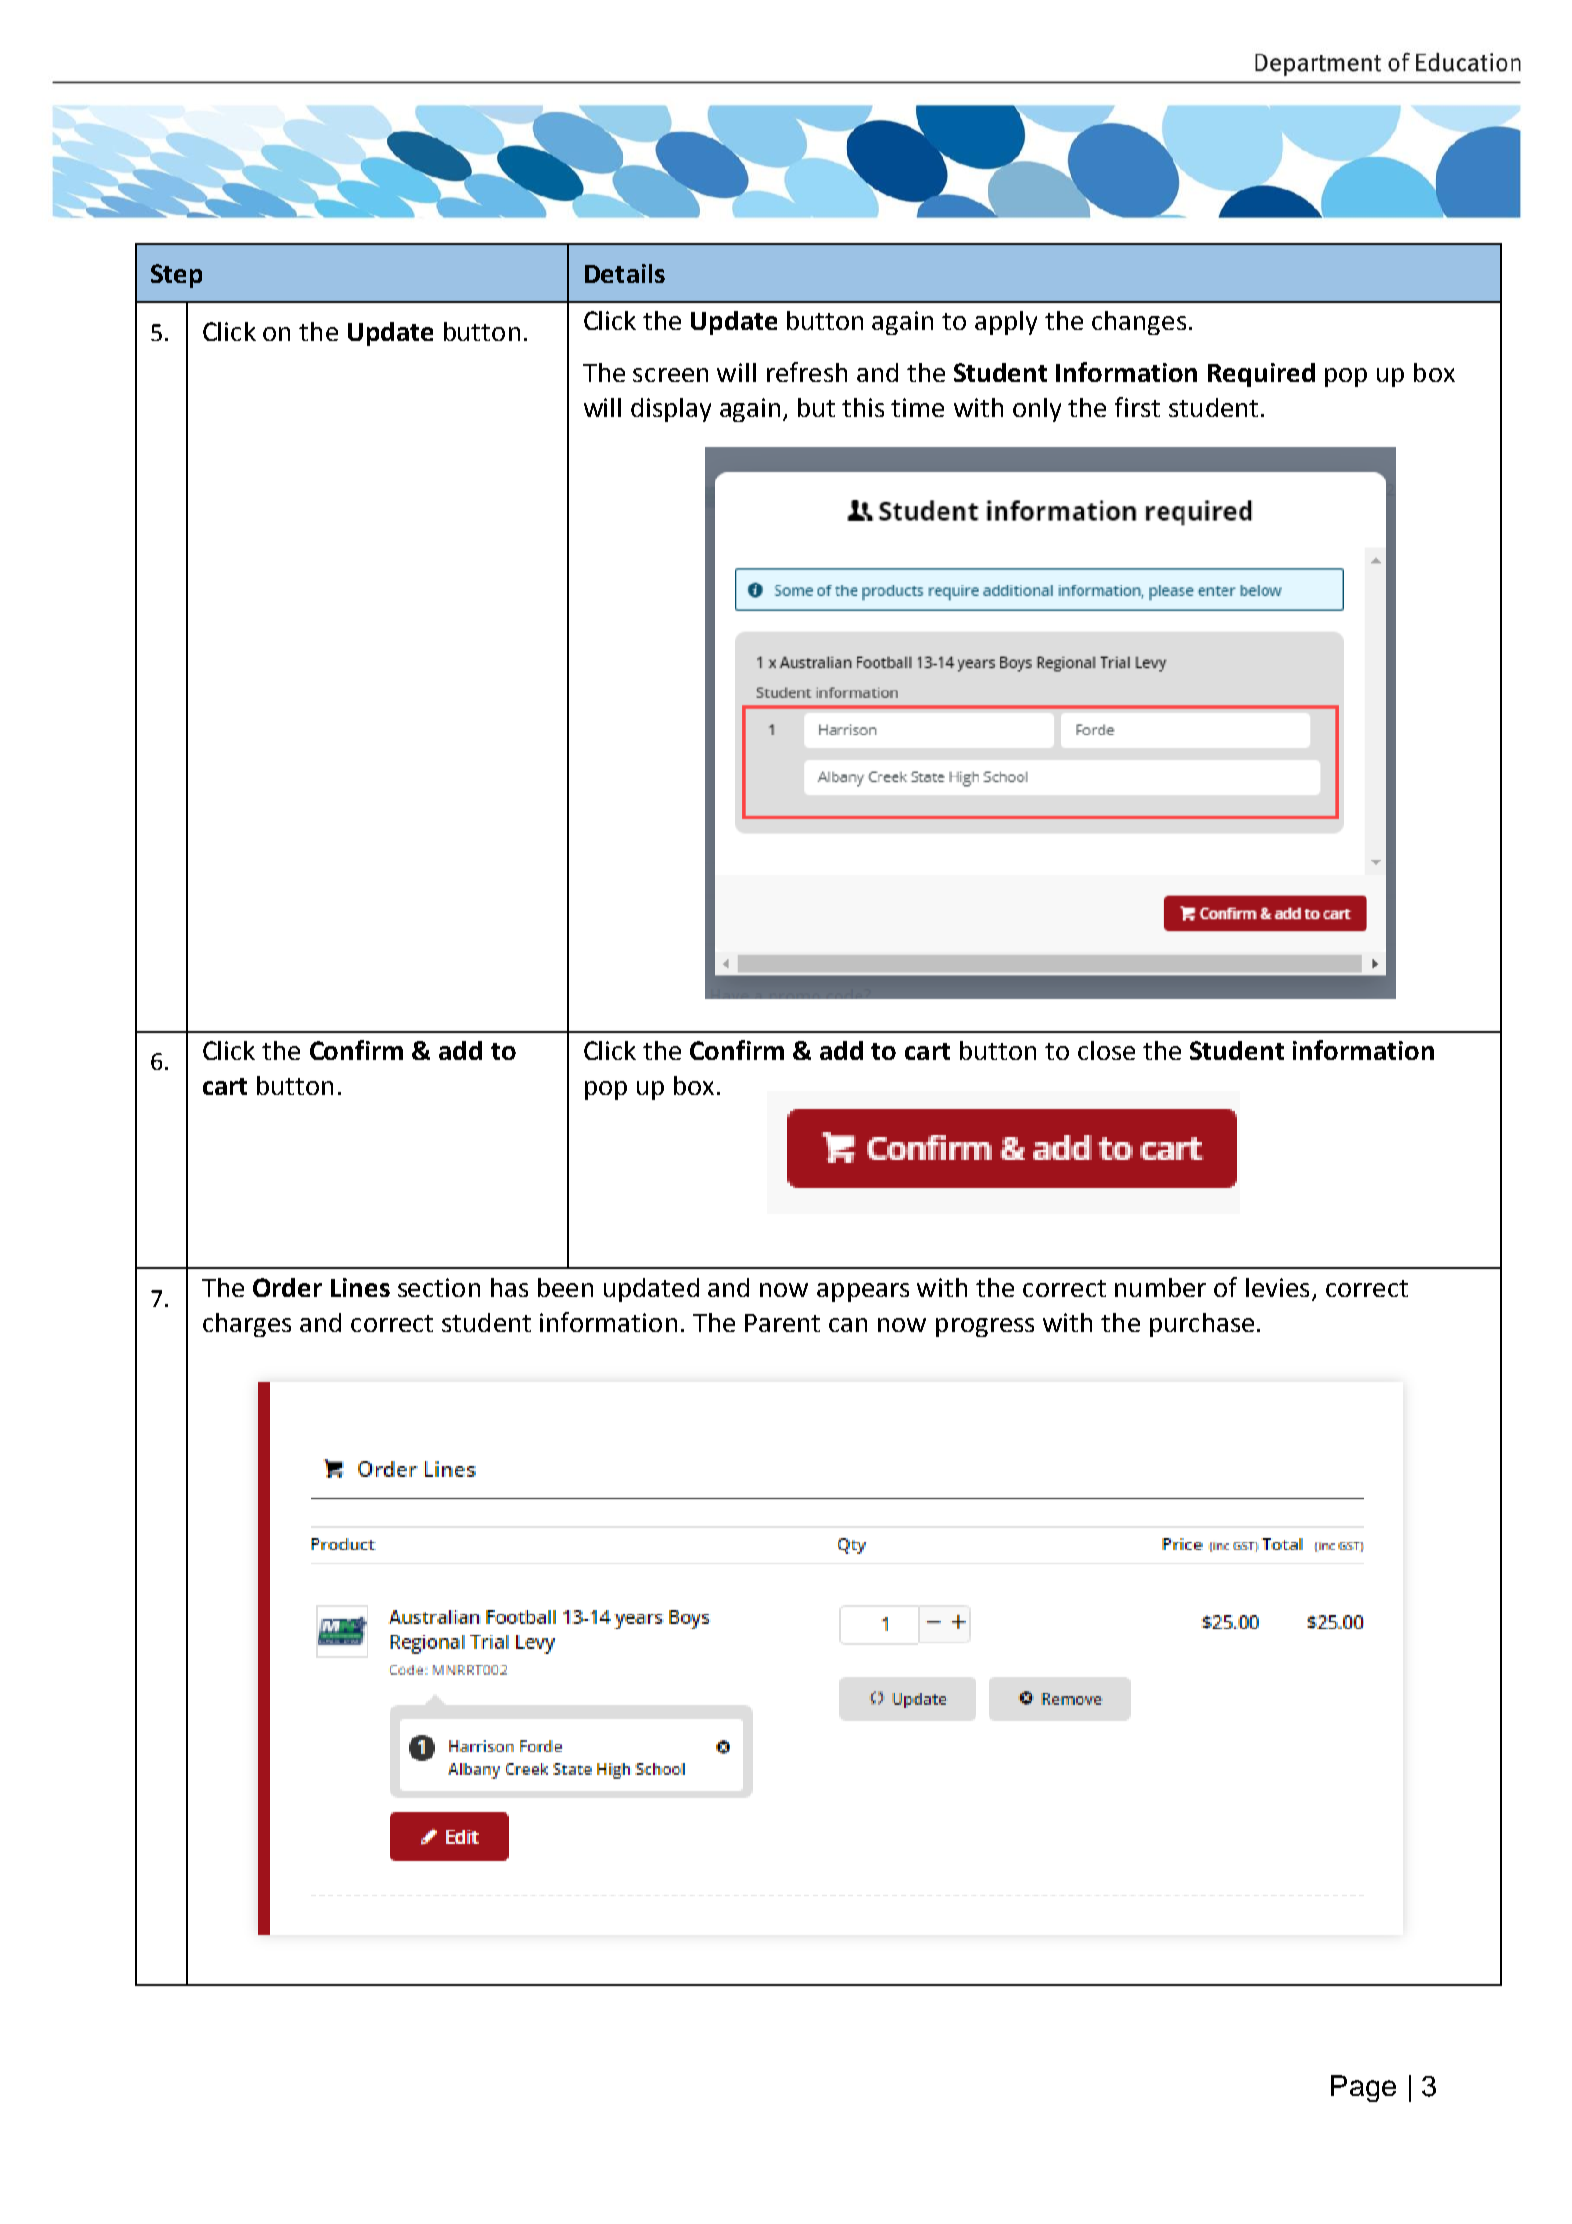 The width and height of the screenshot is (1572, 2224). Describe the element at coordinates (863, 407) in the screenshot. I see `this` at that location.
